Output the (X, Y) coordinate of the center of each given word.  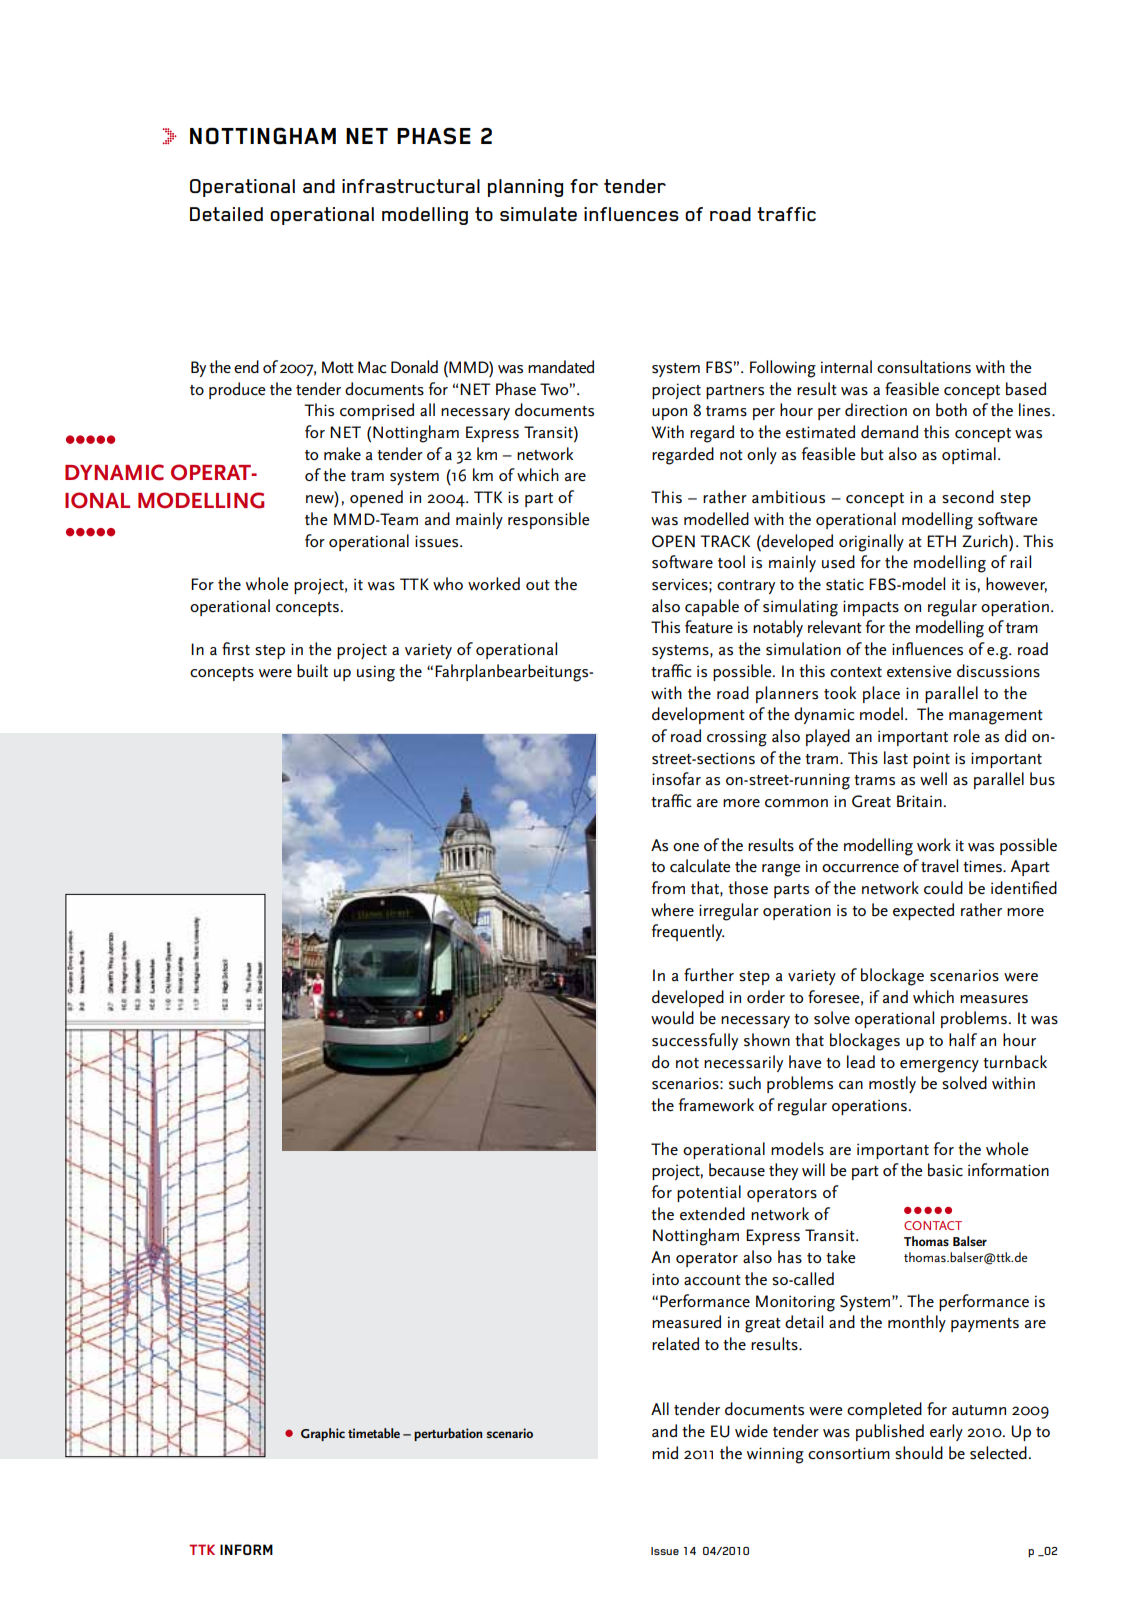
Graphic (323, 1434)
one (686, 847)
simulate (538, 214)
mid (665, 1452)
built (312, 671)
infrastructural (411, 186)
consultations (924, 367)
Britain (919, 801)
